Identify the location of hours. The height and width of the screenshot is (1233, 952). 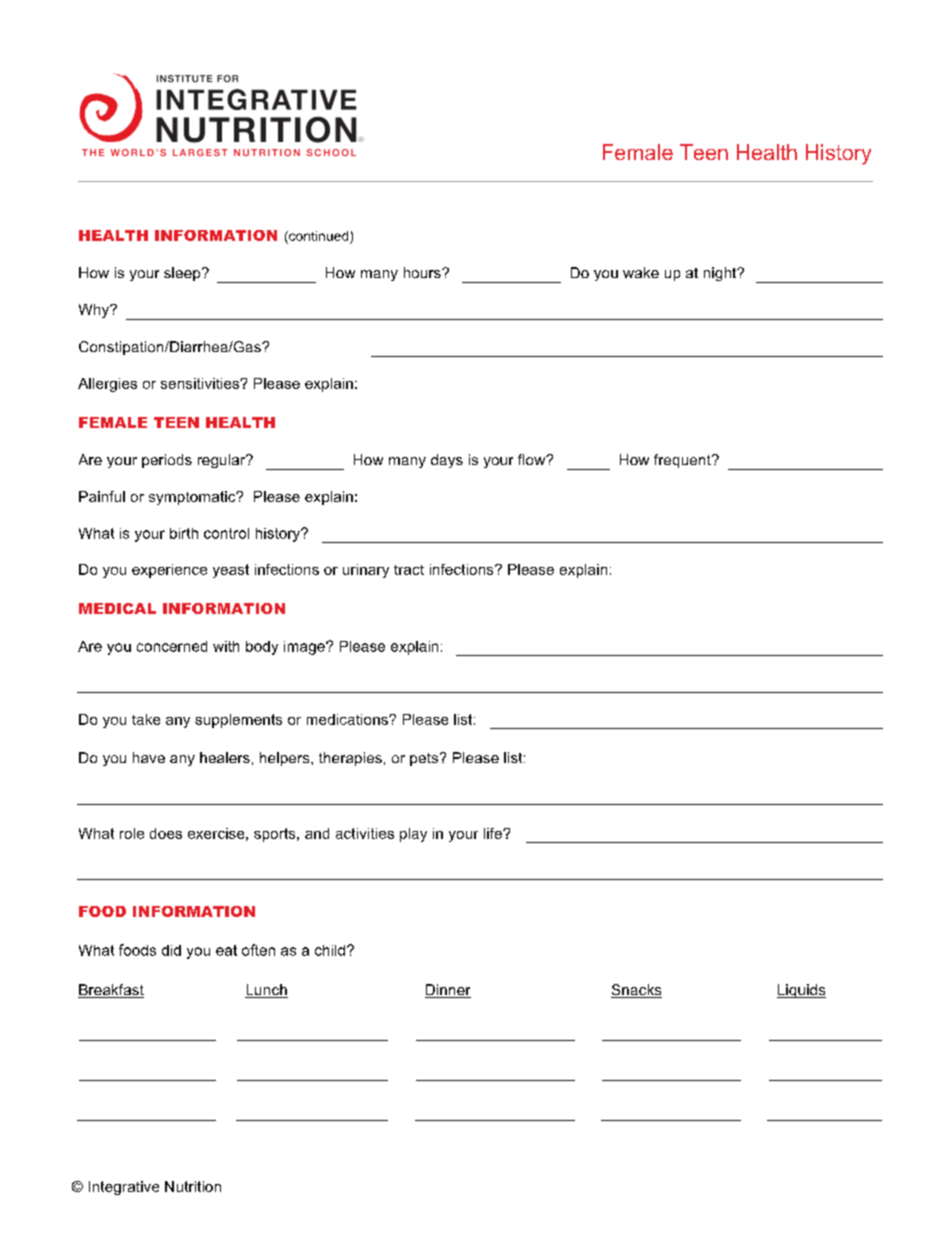
(423, 272).
